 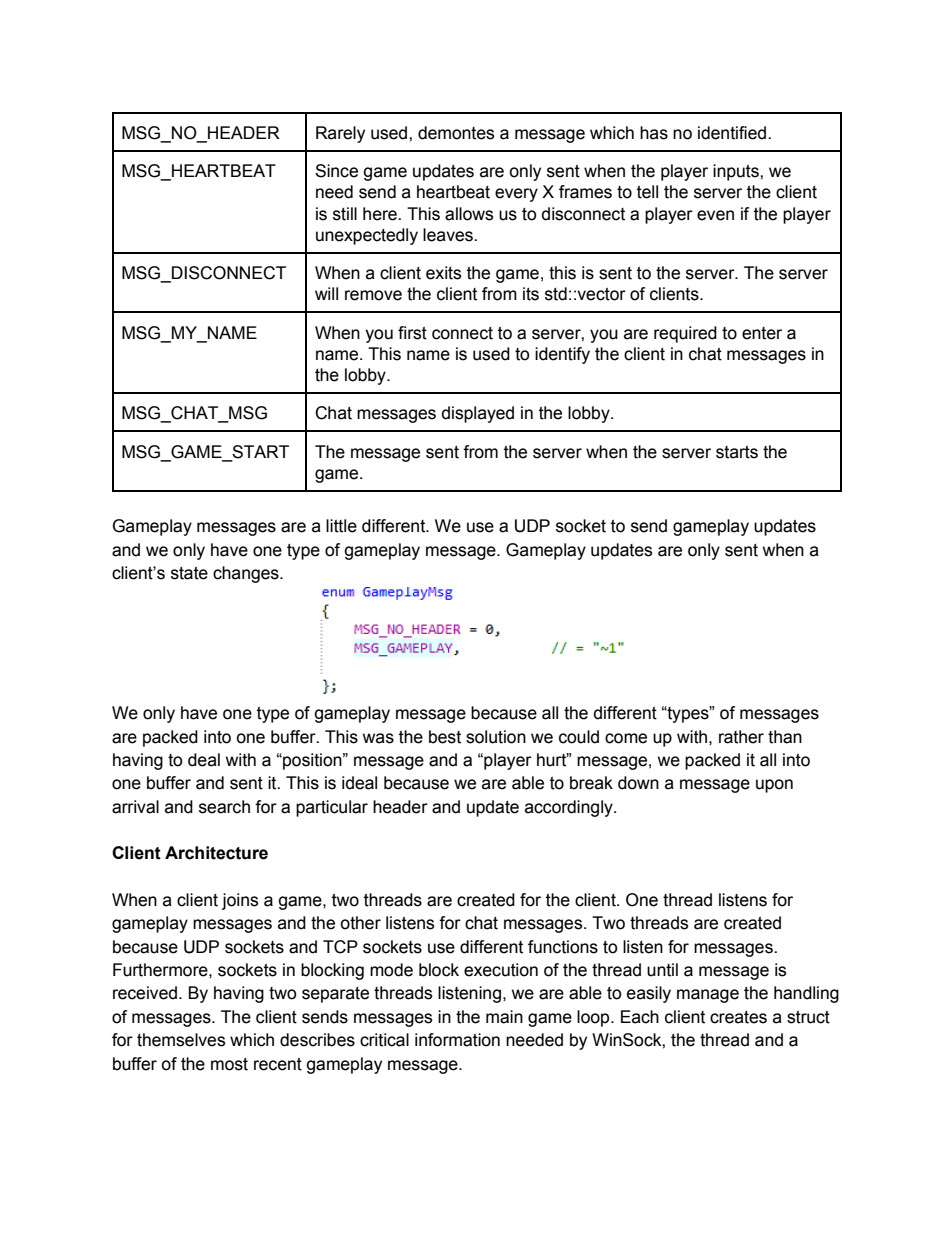 I want to click on changes, so click(x=247, y=574).
